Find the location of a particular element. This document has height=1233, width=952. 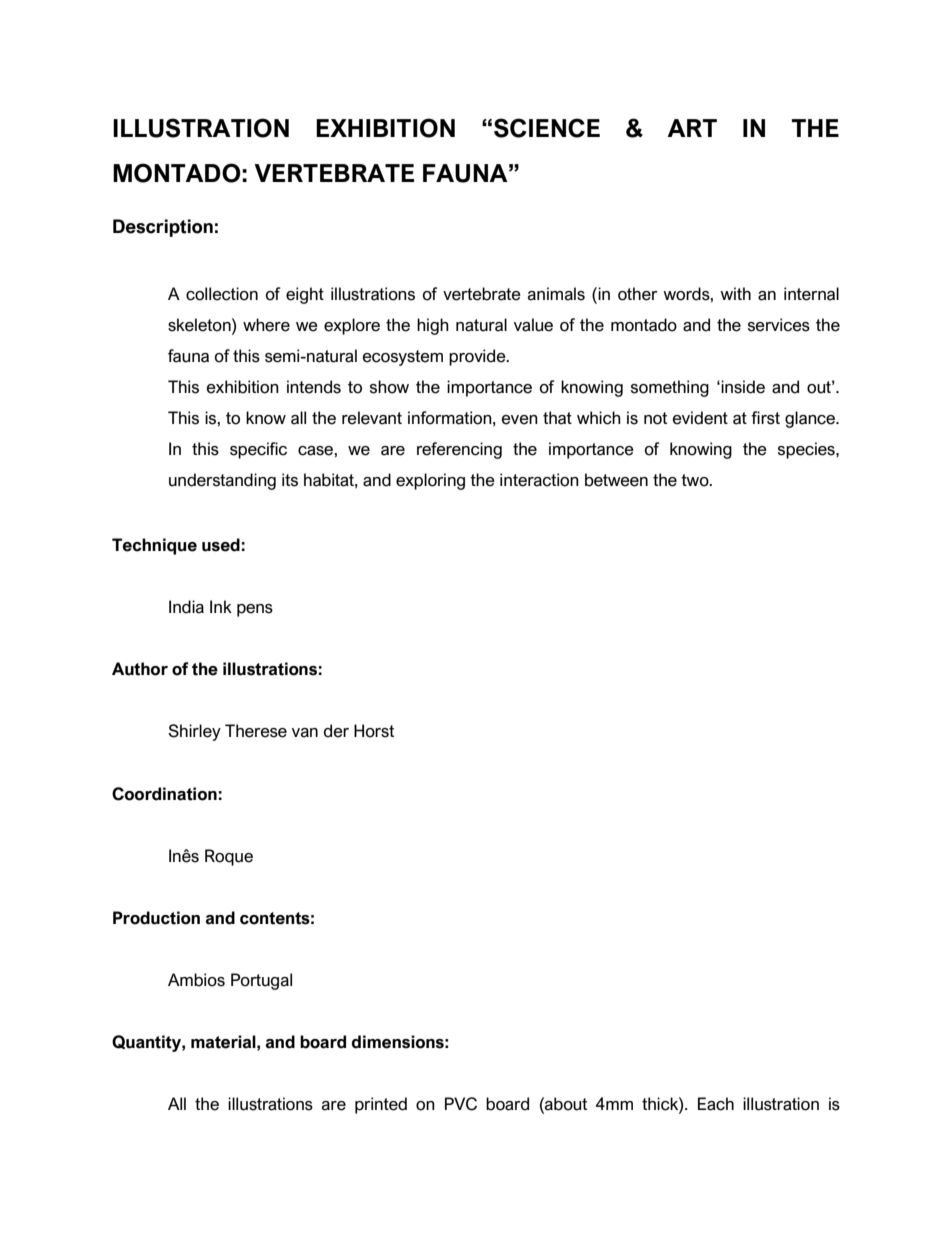

Portugal is located at coordinates (261, 981).
